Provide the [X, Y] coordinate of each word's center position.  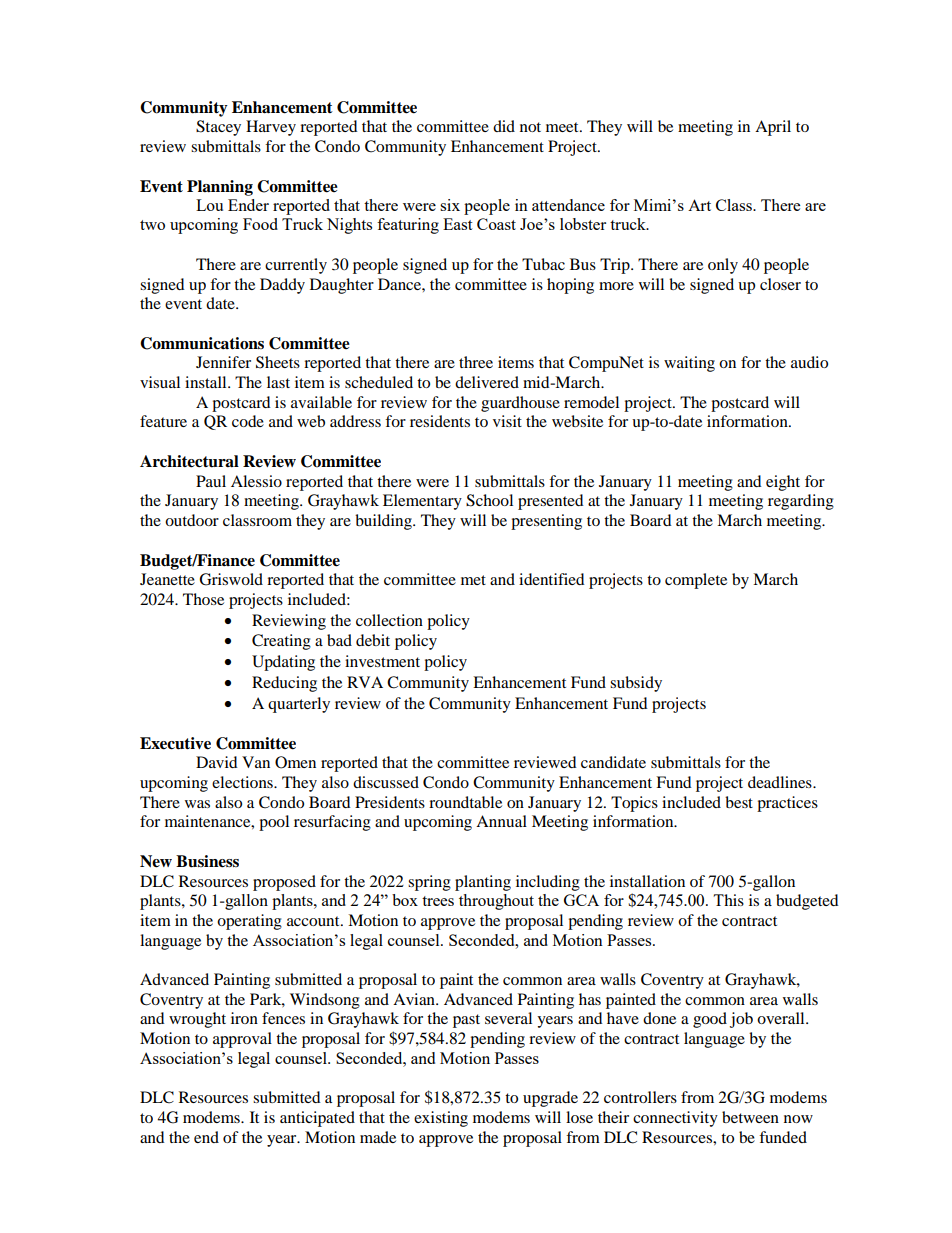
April [773, 128]
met [473, 580]
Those [203, 599]
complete [696, 581]
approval [242, 1040]
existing [441, 1119]
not [530, 127]
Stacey [218, 128]
